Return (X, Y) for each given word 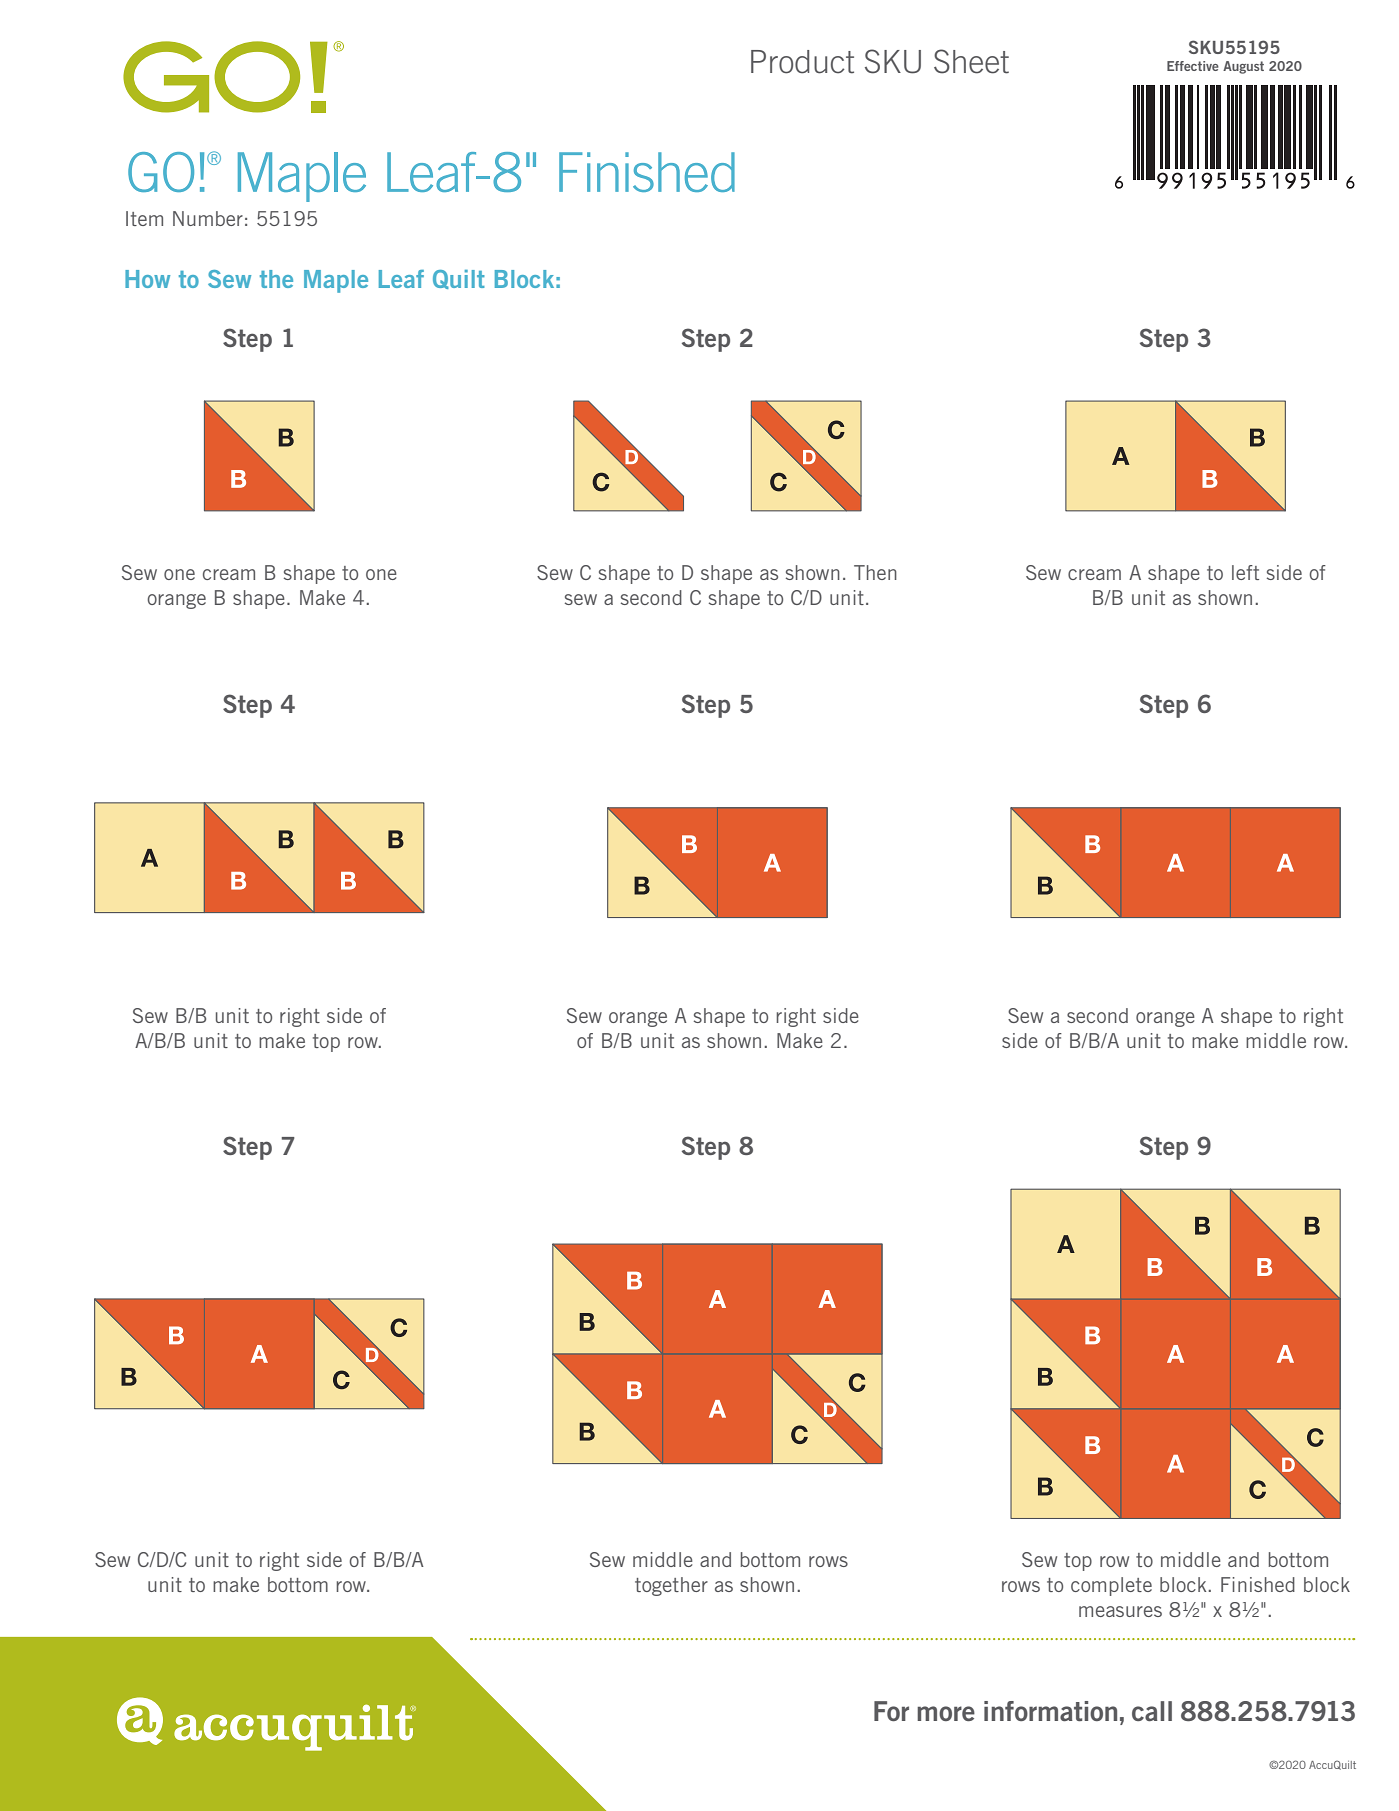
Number (208, 218)
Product (802, 62)
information (1050, 1711)
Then (875, 572)
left (1245, 572)
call (1152, 1711)
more (946, 1713)
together (671, 1586)
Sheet (971, 61)
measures (1120, 1611)
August (1243, 67)
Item (144, 218)
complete (1111, 1586)
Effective (1193, 66)
